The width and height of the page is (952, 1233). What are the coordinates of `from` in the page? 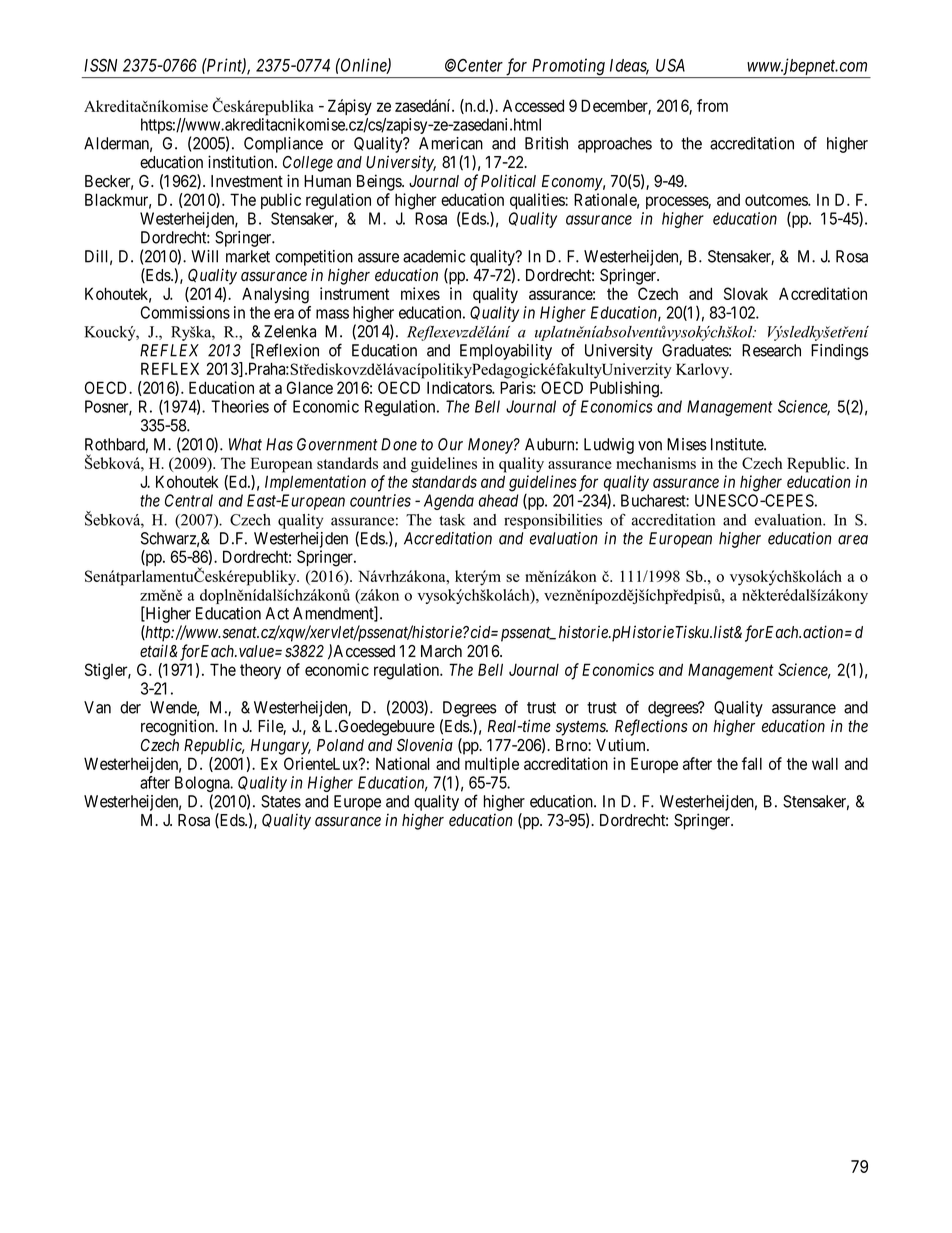 It's located at (712, 105).
